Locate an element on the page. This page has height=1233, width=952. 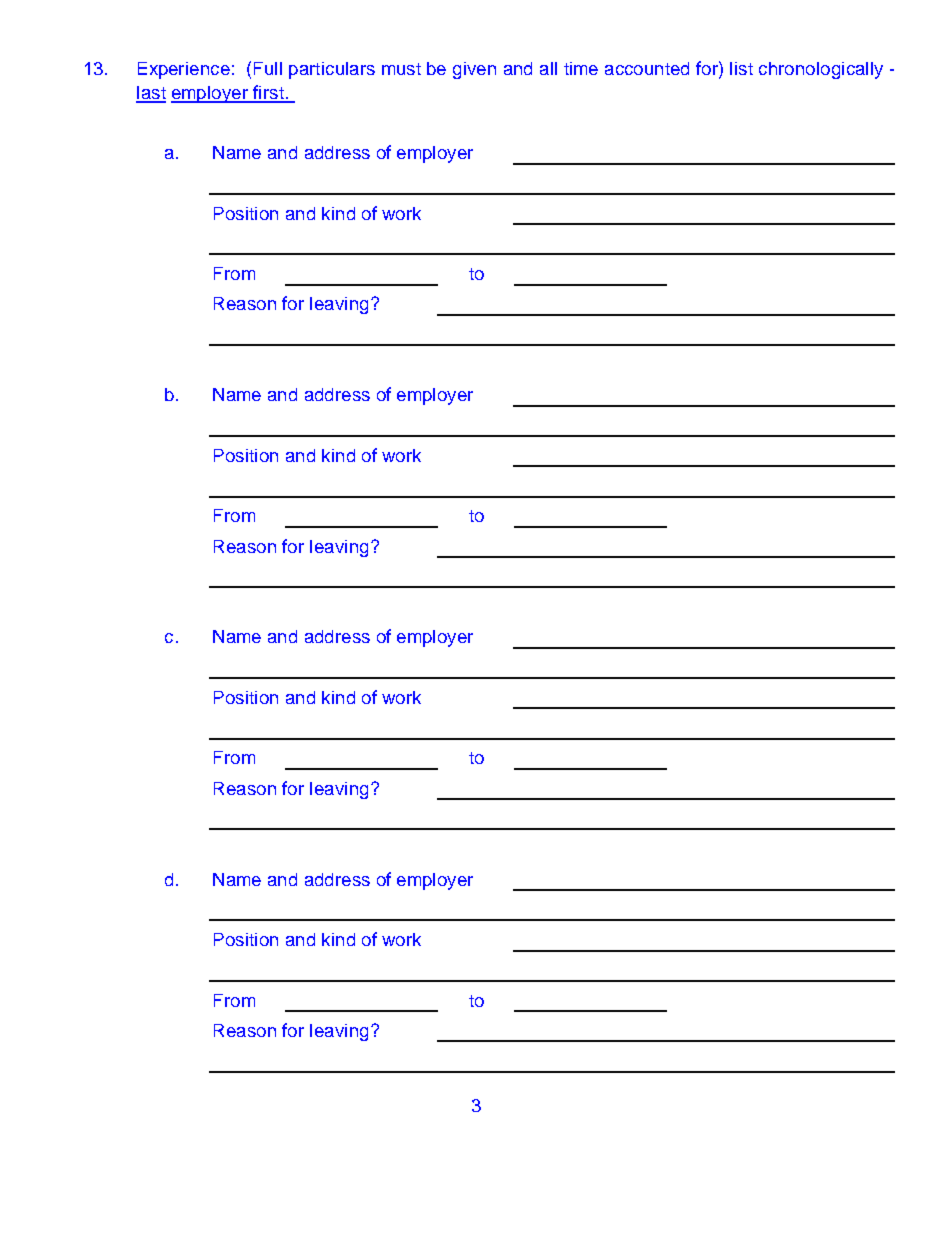
first is located at coordinates (268, 93).
